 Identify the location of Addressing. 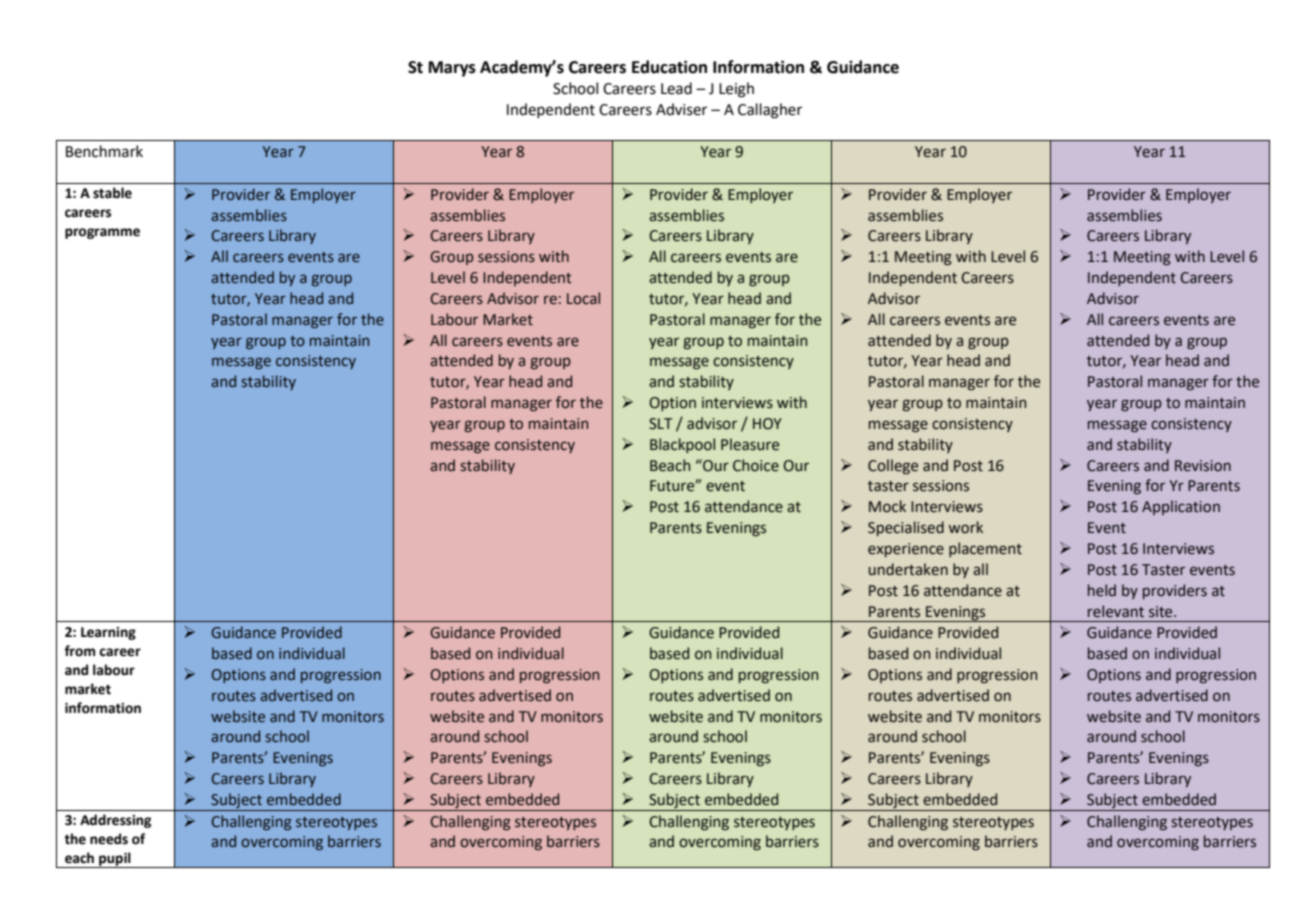
(115, 821).
